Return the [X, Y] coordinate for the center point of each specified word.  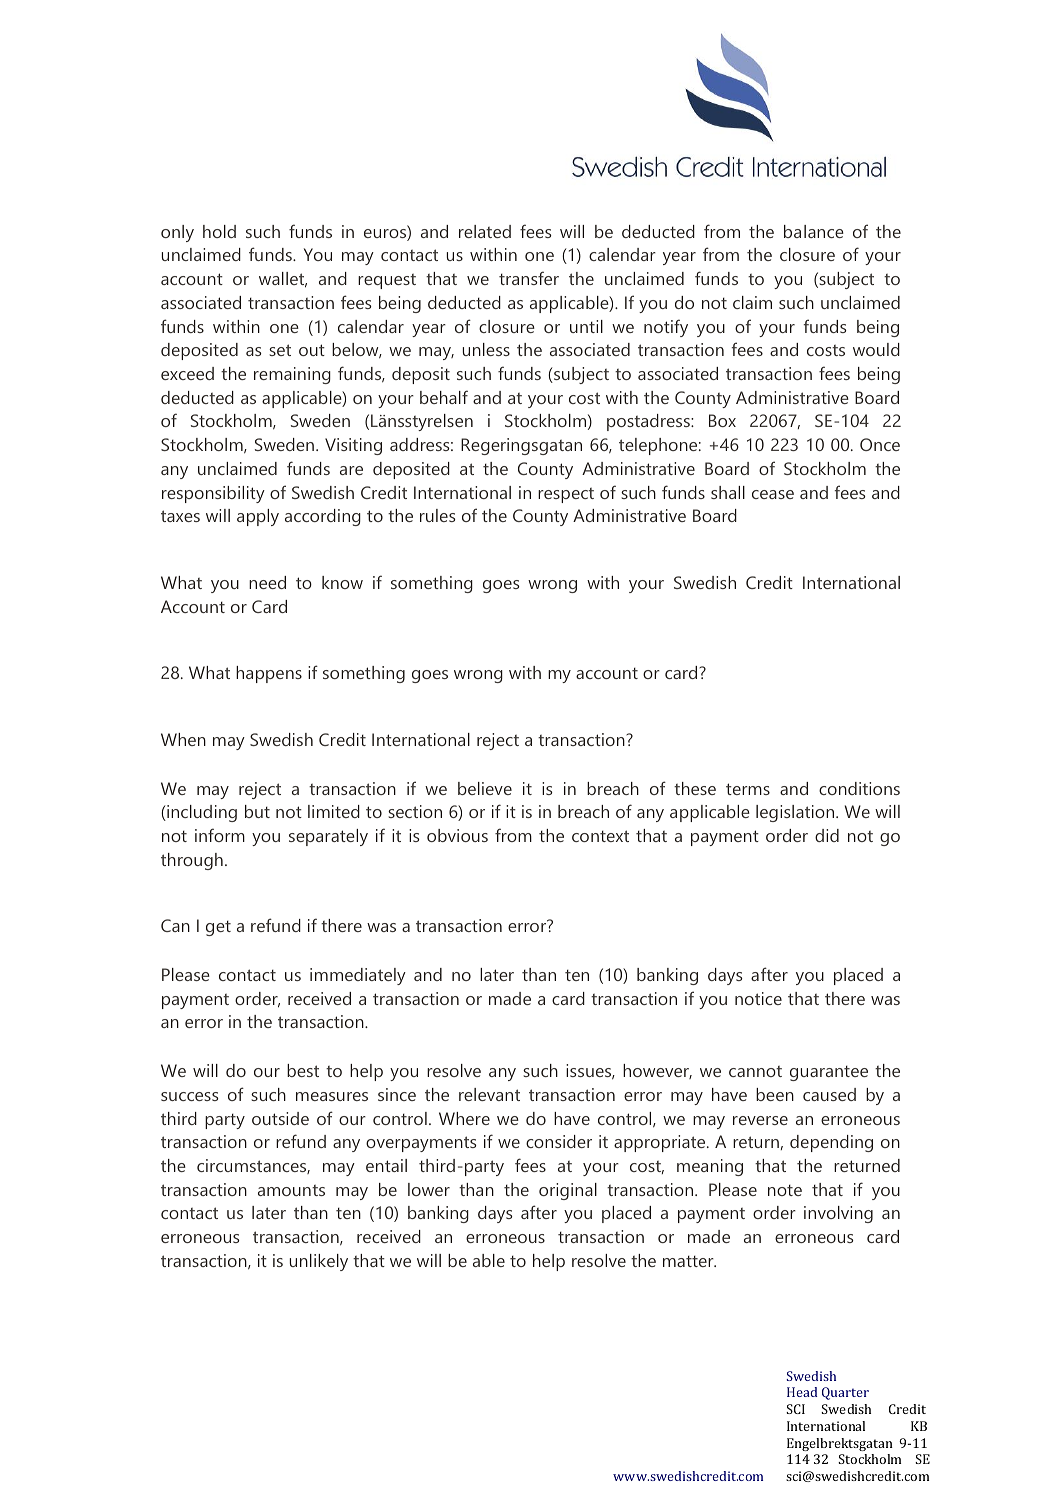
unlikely [318, 1262]
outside [280, 1118]
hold [219, 231]
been [775, 1094]
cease [773, 494]
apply [258, 517]
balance [814, 231]
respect [566, 495]
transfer [529, 278]
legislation [796, 813]
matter [689, 1261]
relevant [489, 1094]
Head [802, 1392]
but [257, 811]
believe [485, 788]
